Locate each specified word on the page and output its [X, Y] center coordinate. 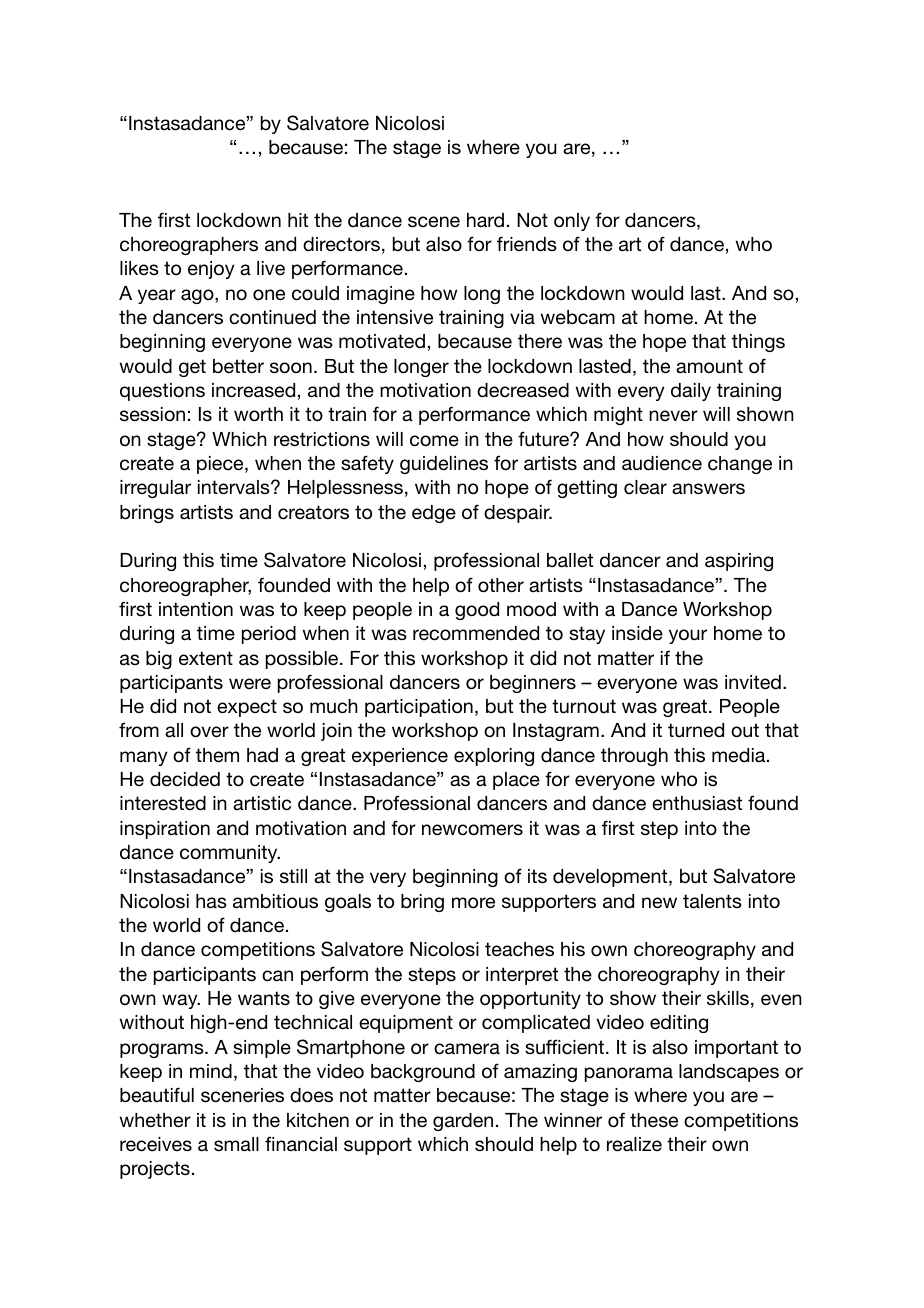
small [236, 1144]
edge [434, 514]
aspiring [739, 562]
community [230, 854]
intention [196, 609]
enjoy [211, 270]
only [572, 222]
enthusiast [697, 803]
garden [463, 1122]
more [473, 903]
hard [485, 220]
